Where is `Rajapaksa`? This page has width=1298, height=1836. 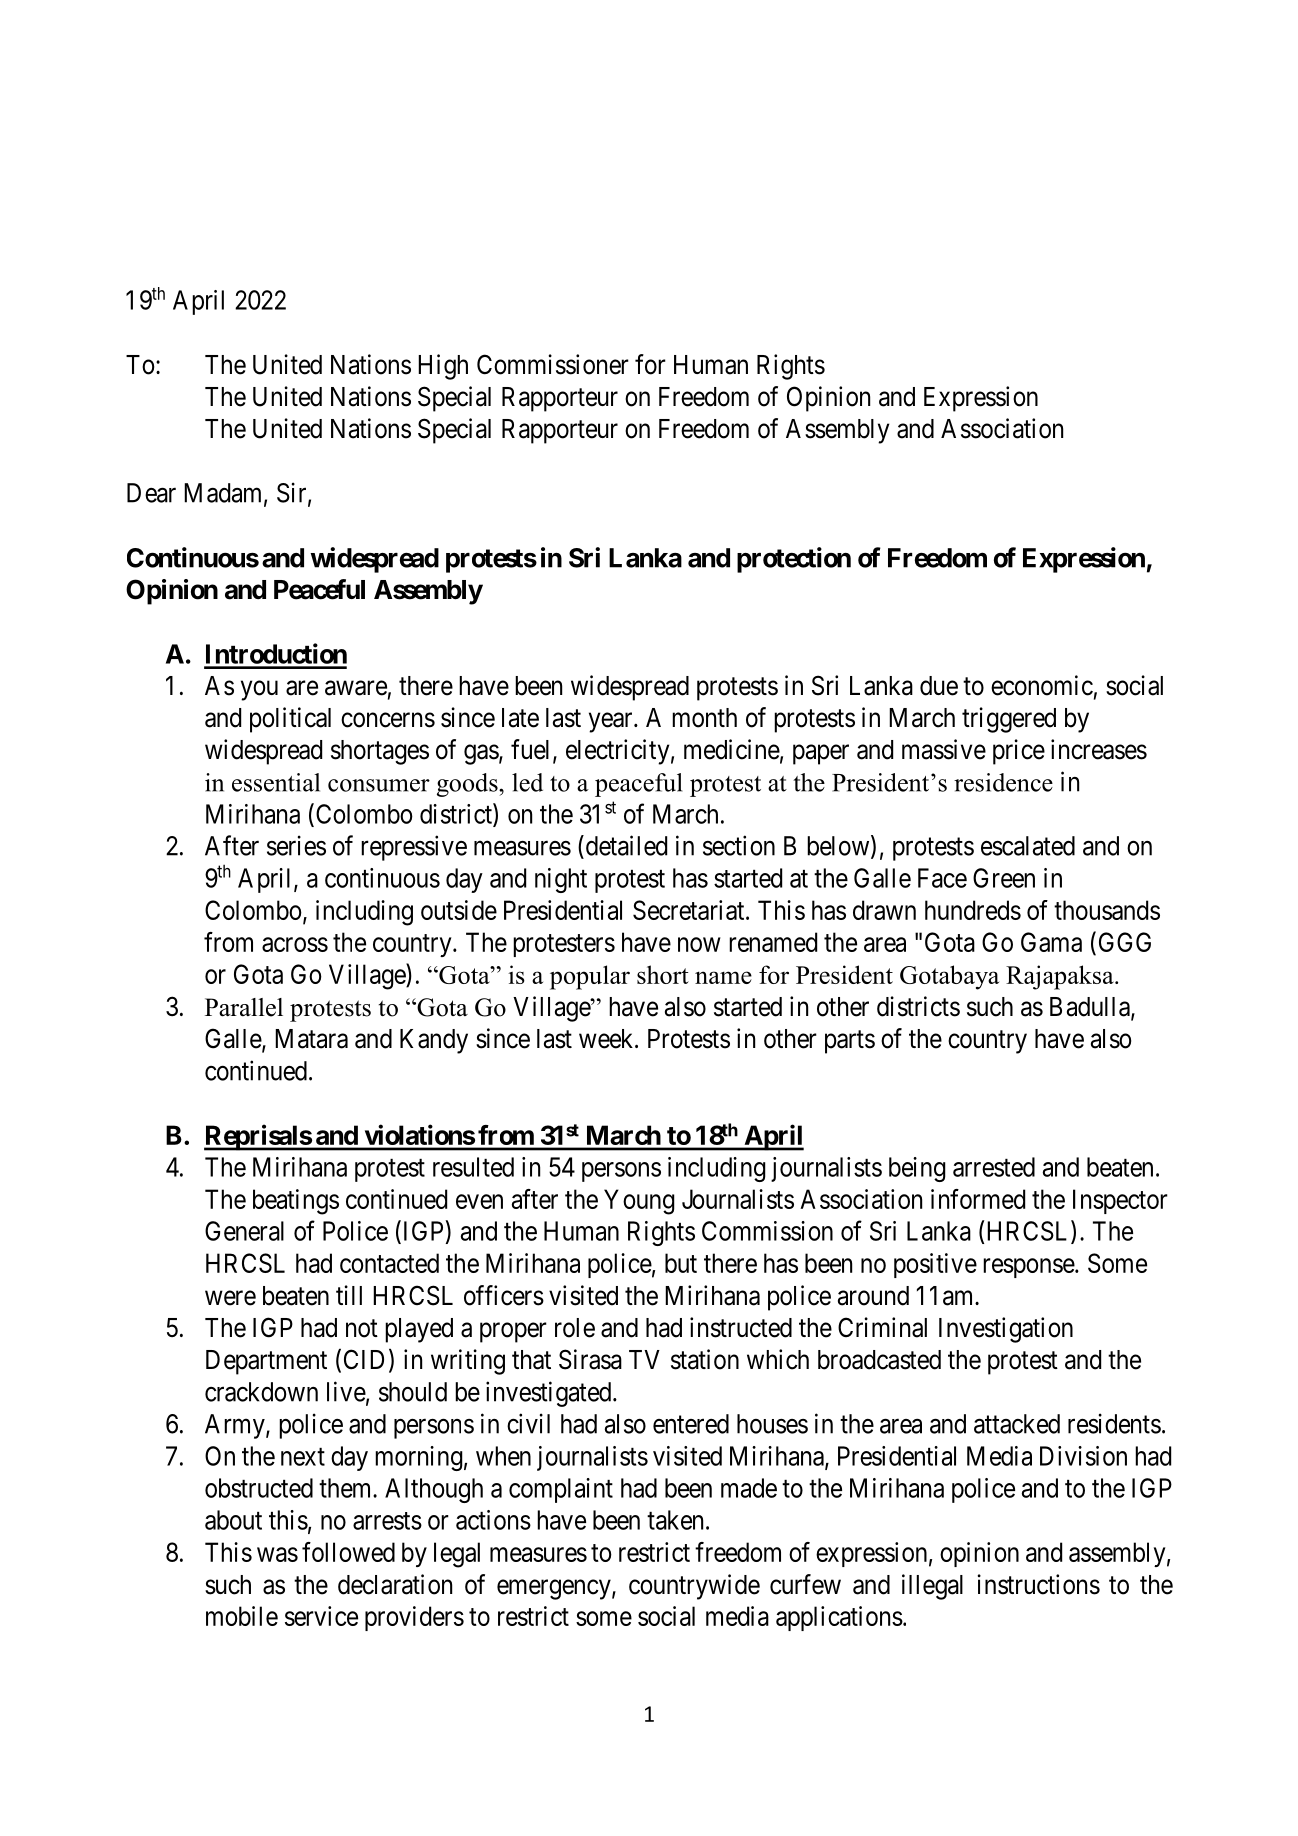
Rajapaksa is located at coordinates (1061, 977).
